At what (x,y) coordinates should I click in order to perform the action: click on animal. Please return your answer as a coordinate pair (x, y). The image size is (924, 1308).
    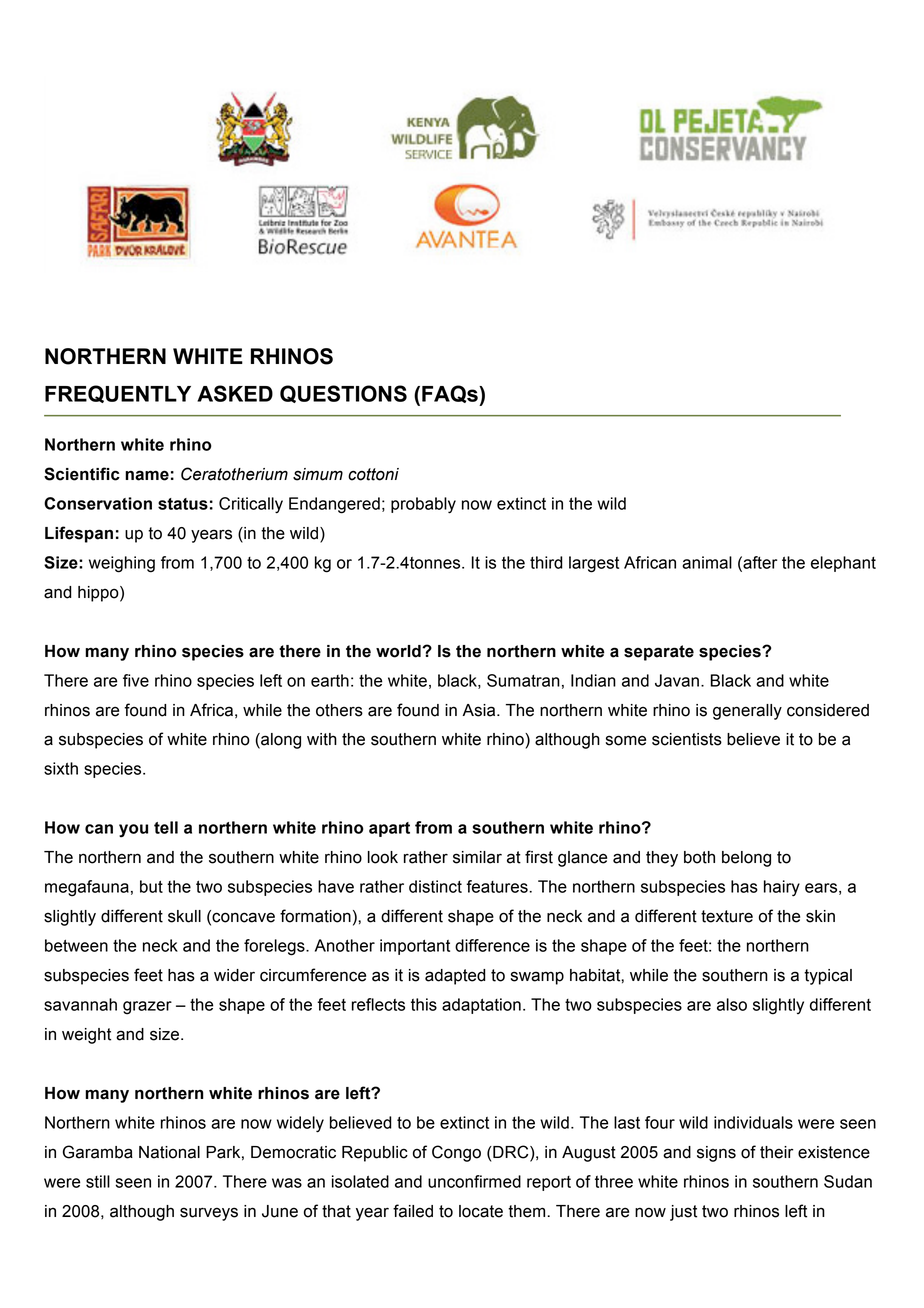
    Looking at the image, I should click on (707, 562).
